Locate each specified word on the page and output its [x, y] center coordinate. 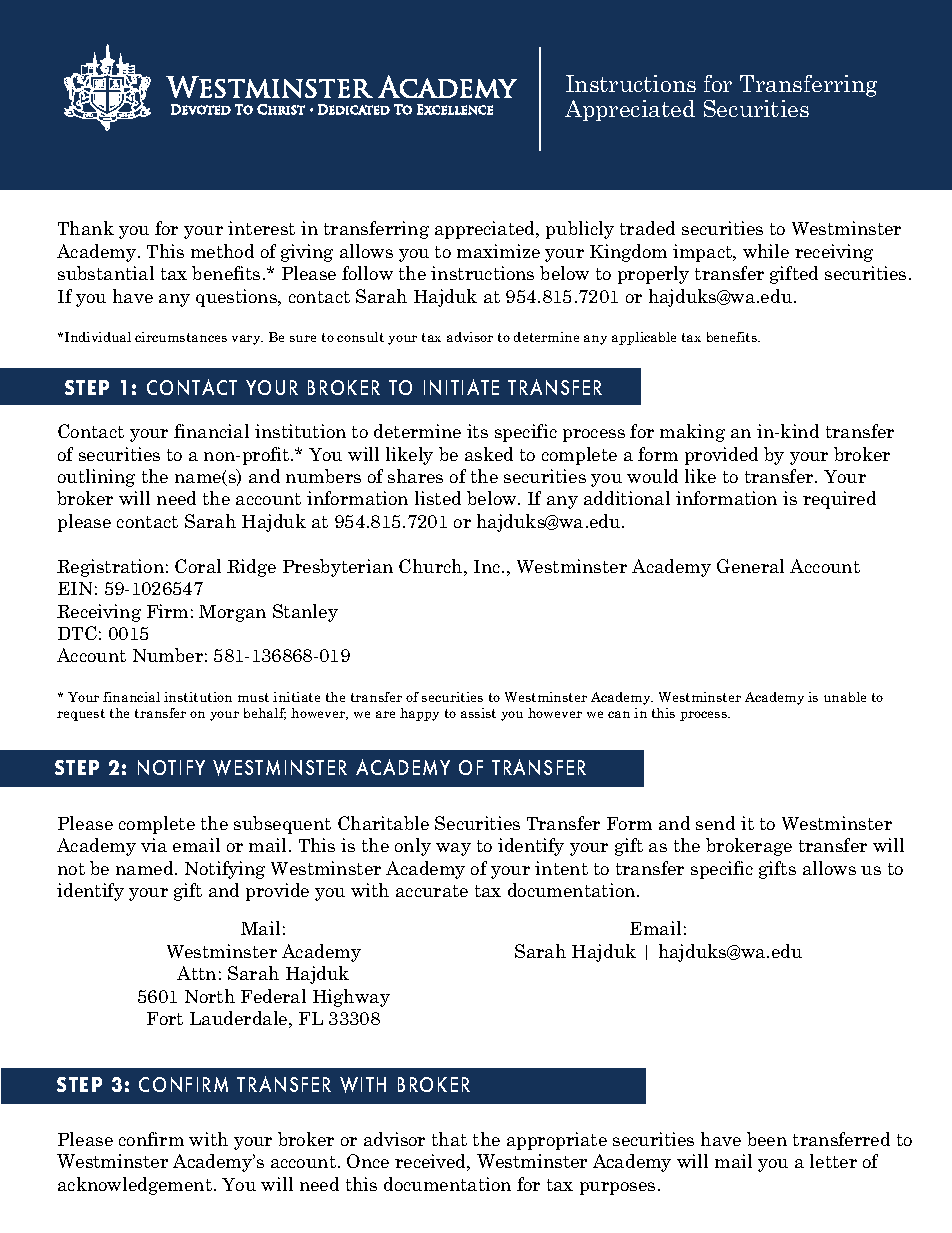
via [154, 845]
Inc [488, 566]
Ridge [251, 568]
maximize [498, 251]
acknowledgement [135, 1186]
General [750, 566]
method [222, 251]
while [766, 251]
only [413, 847]
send [715, 823]
